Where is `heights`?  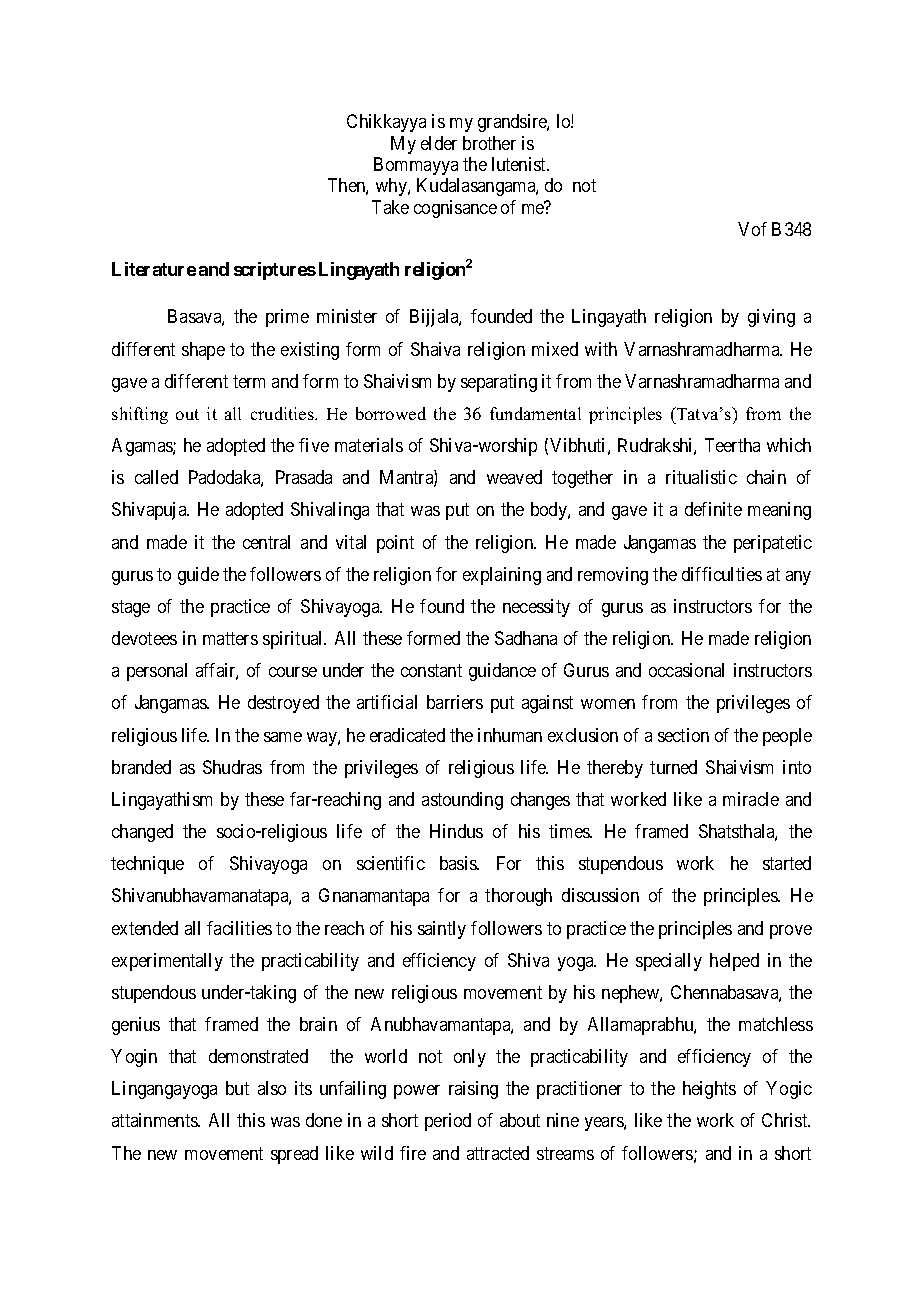
heights is located at coordinates (709, 1090).
